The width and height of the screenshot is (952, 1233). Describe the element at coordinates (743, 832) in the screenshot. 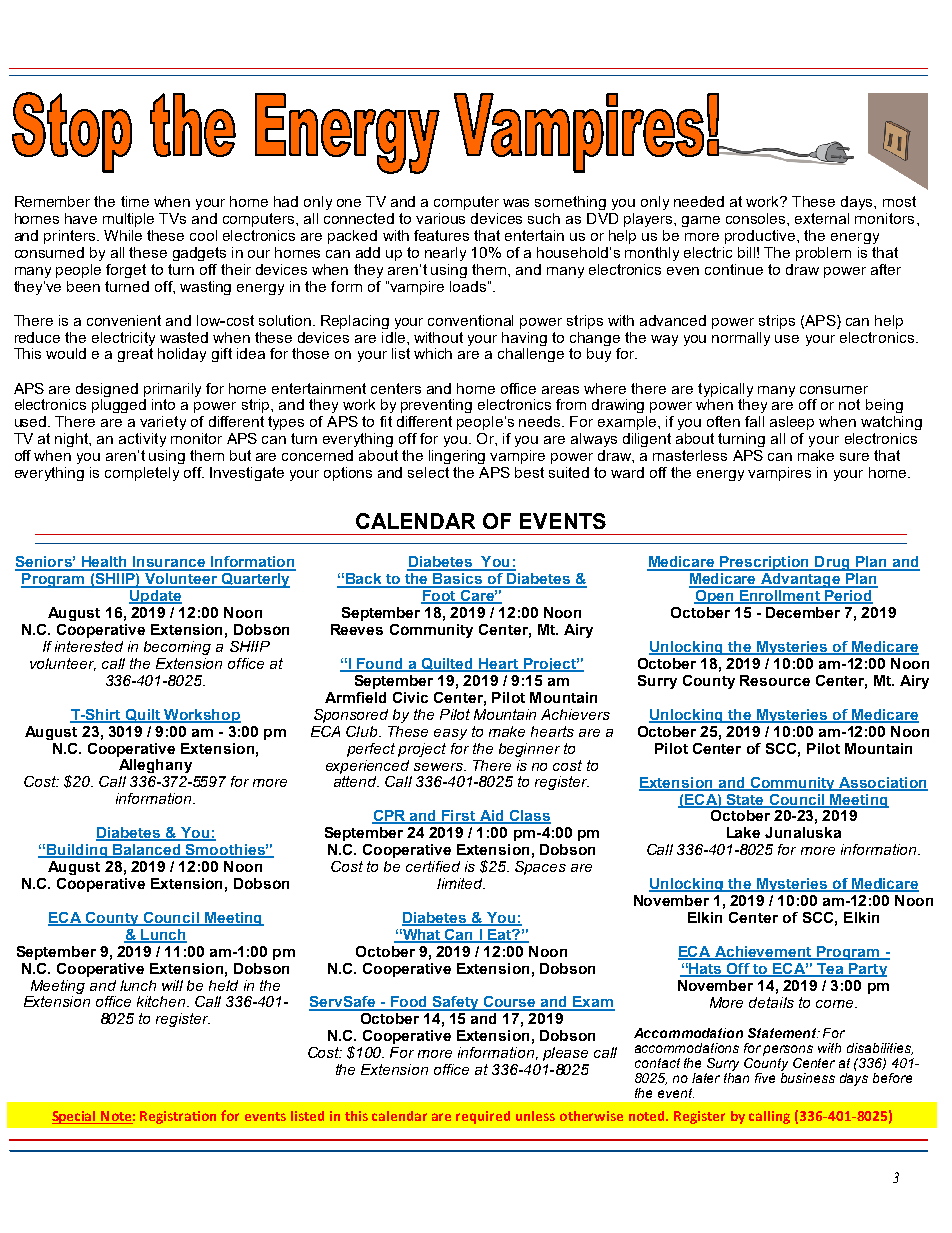

I see `Lake` at that location.
